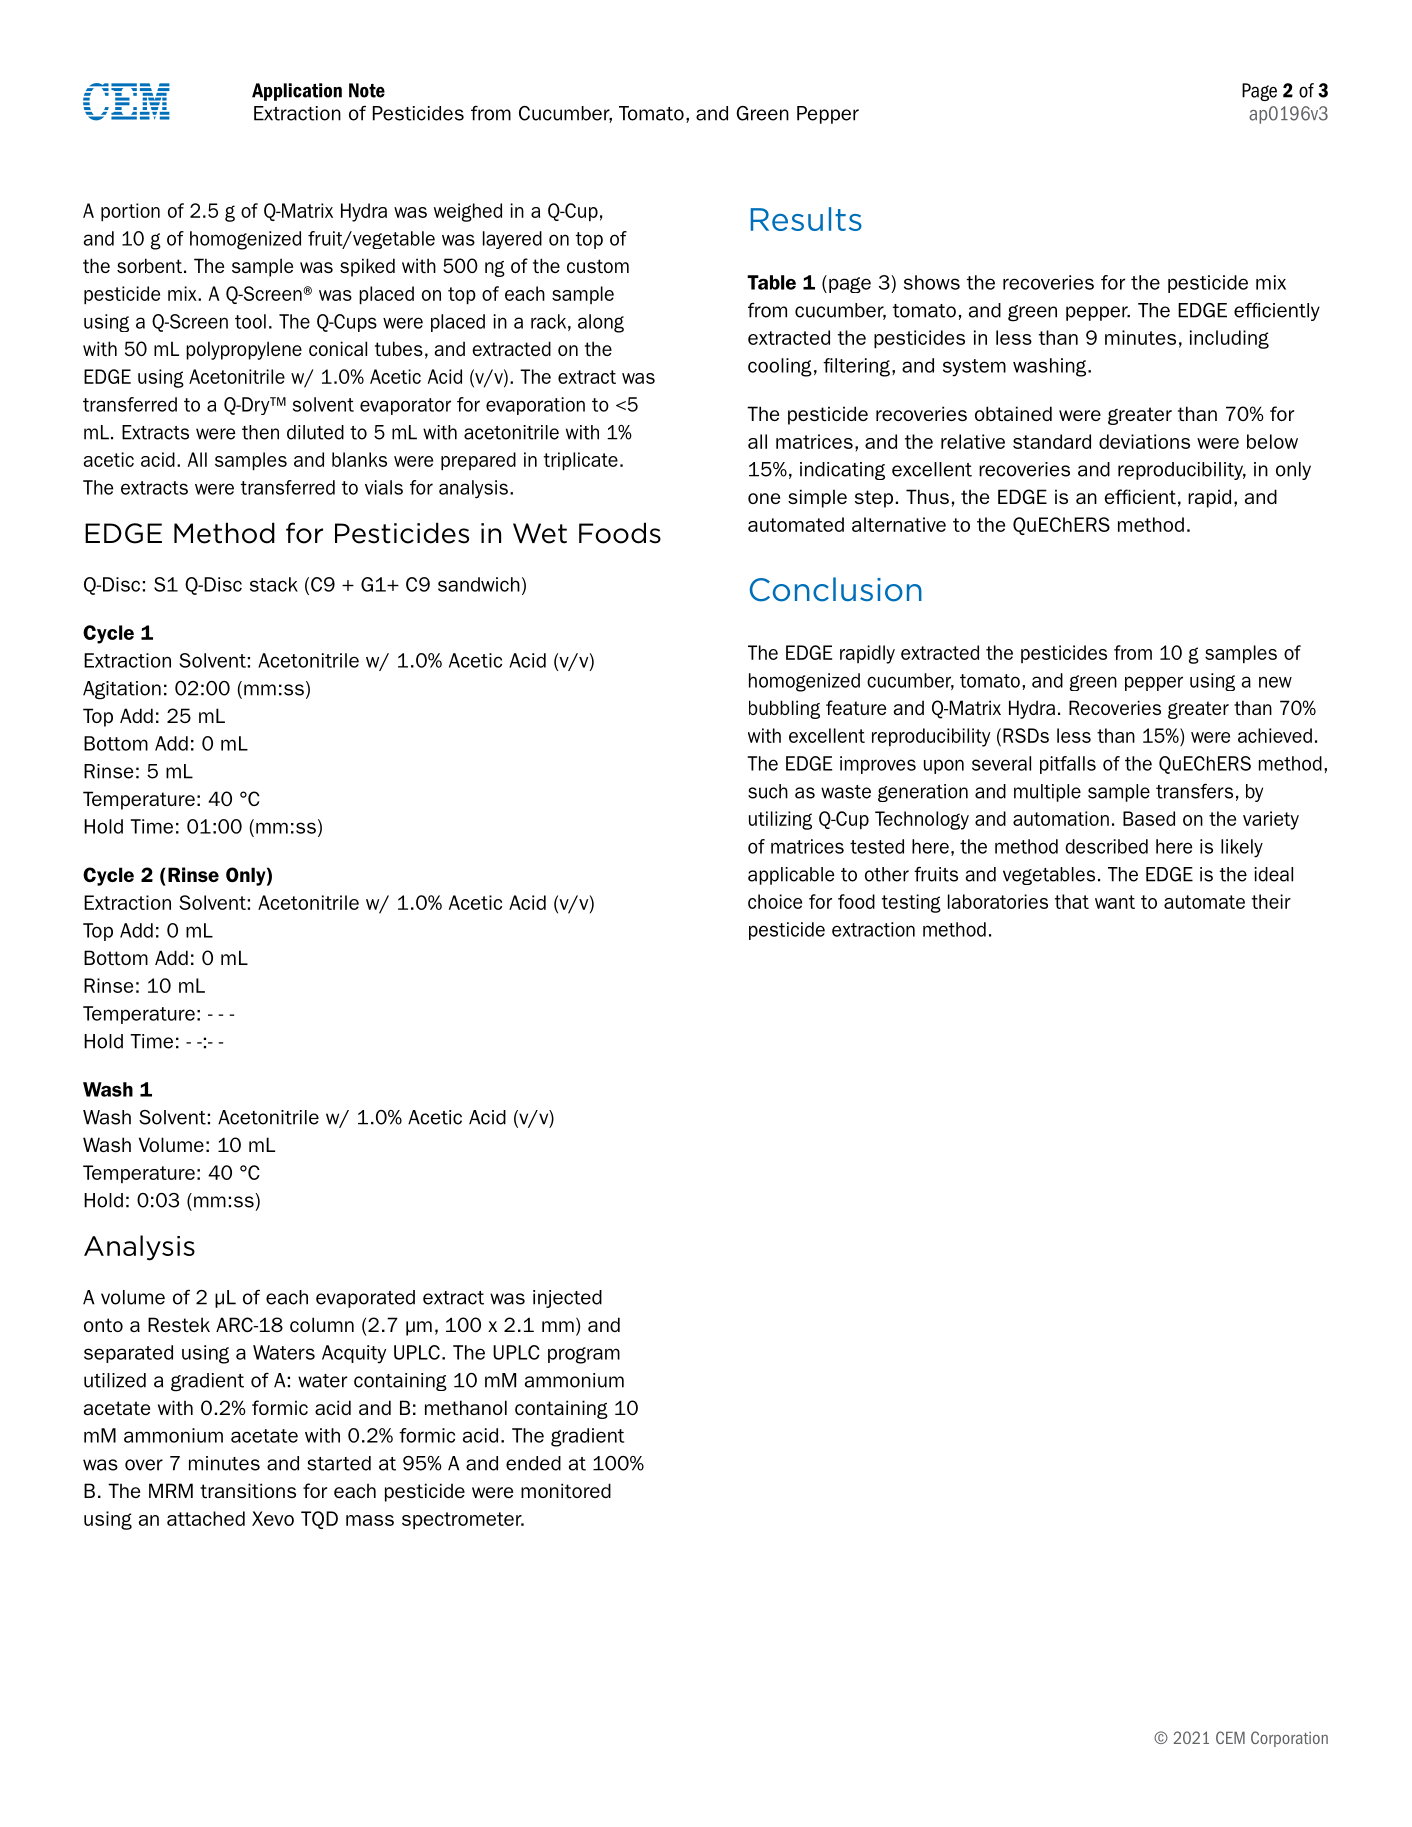  I want to click on Results, so click(806, 219).
